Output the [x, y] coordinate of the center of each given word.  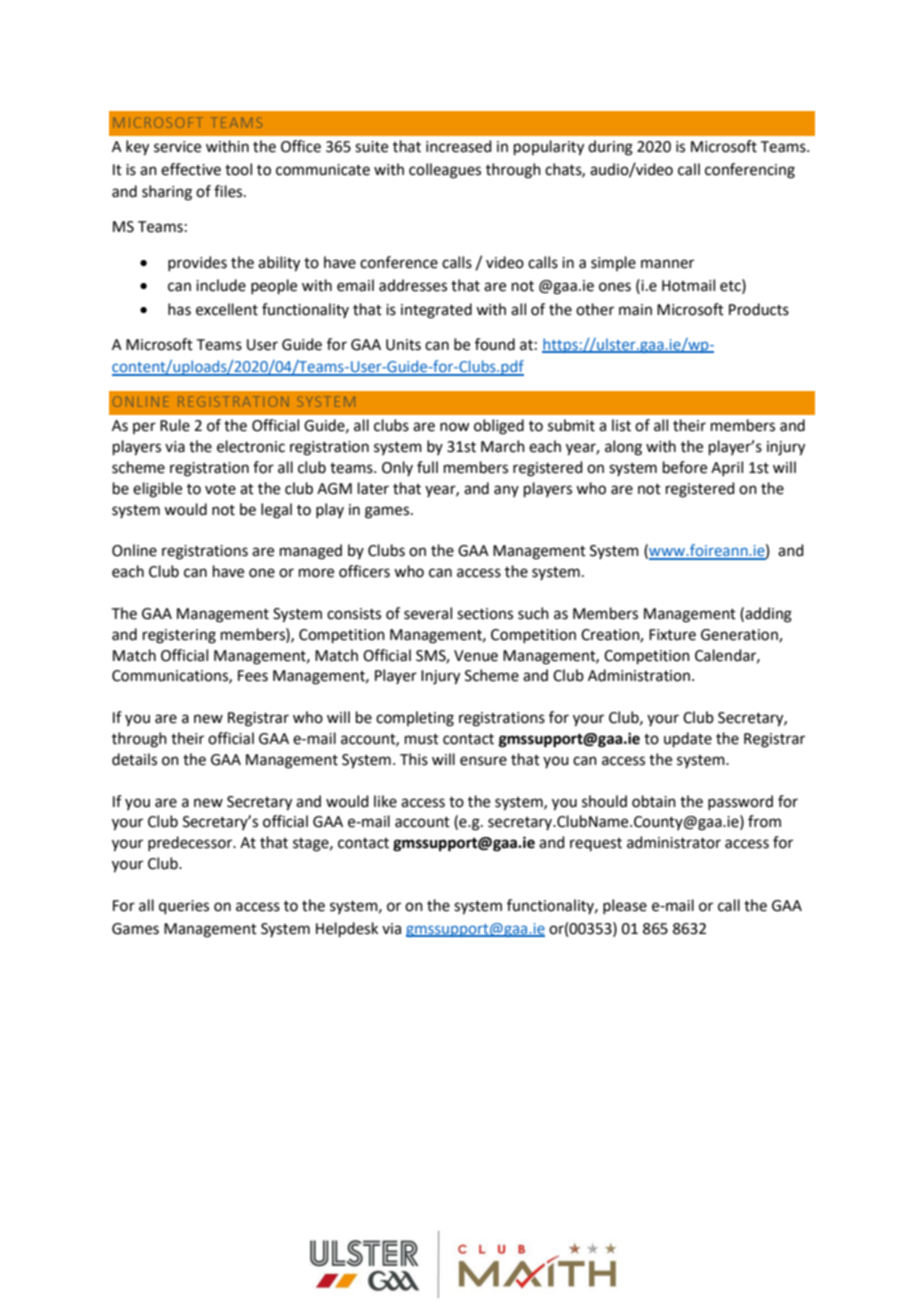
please [625, 906]
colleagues [445, 171]
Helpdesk [347, 929]
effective [191, 169]
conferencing [750, 171]
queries [184, 907]
